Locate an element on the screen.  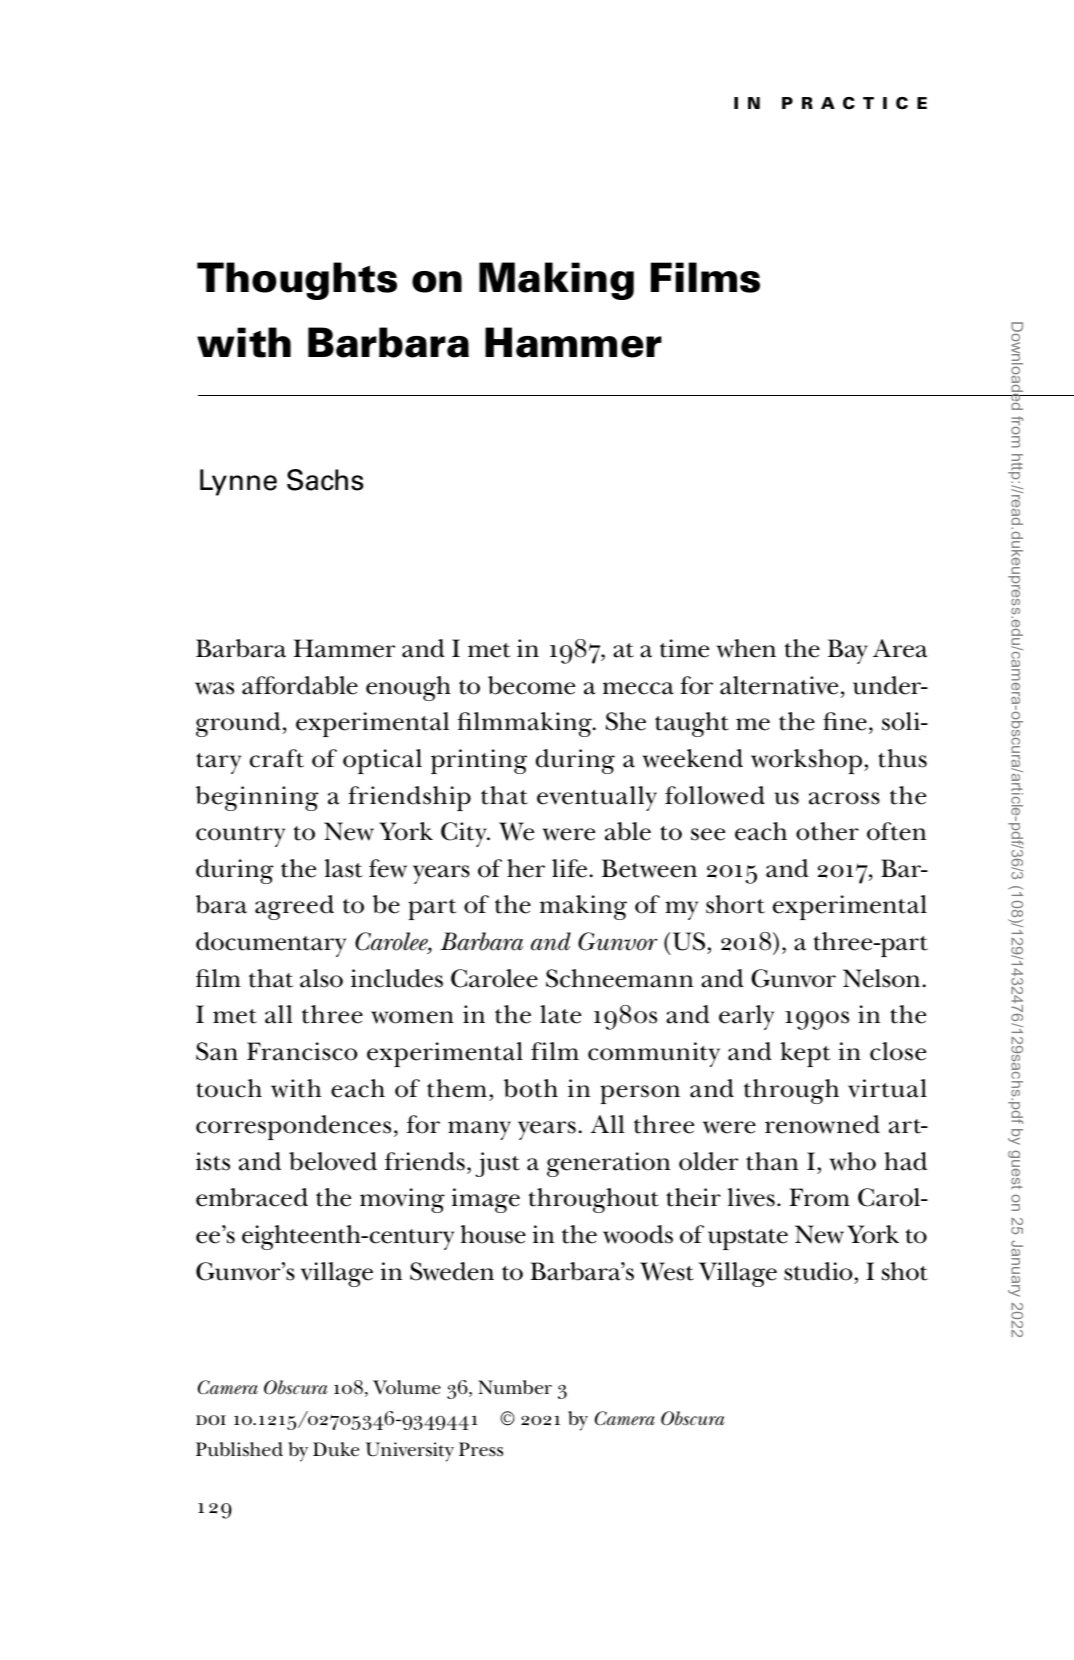
Bay is located at coordinates (848, 651).
